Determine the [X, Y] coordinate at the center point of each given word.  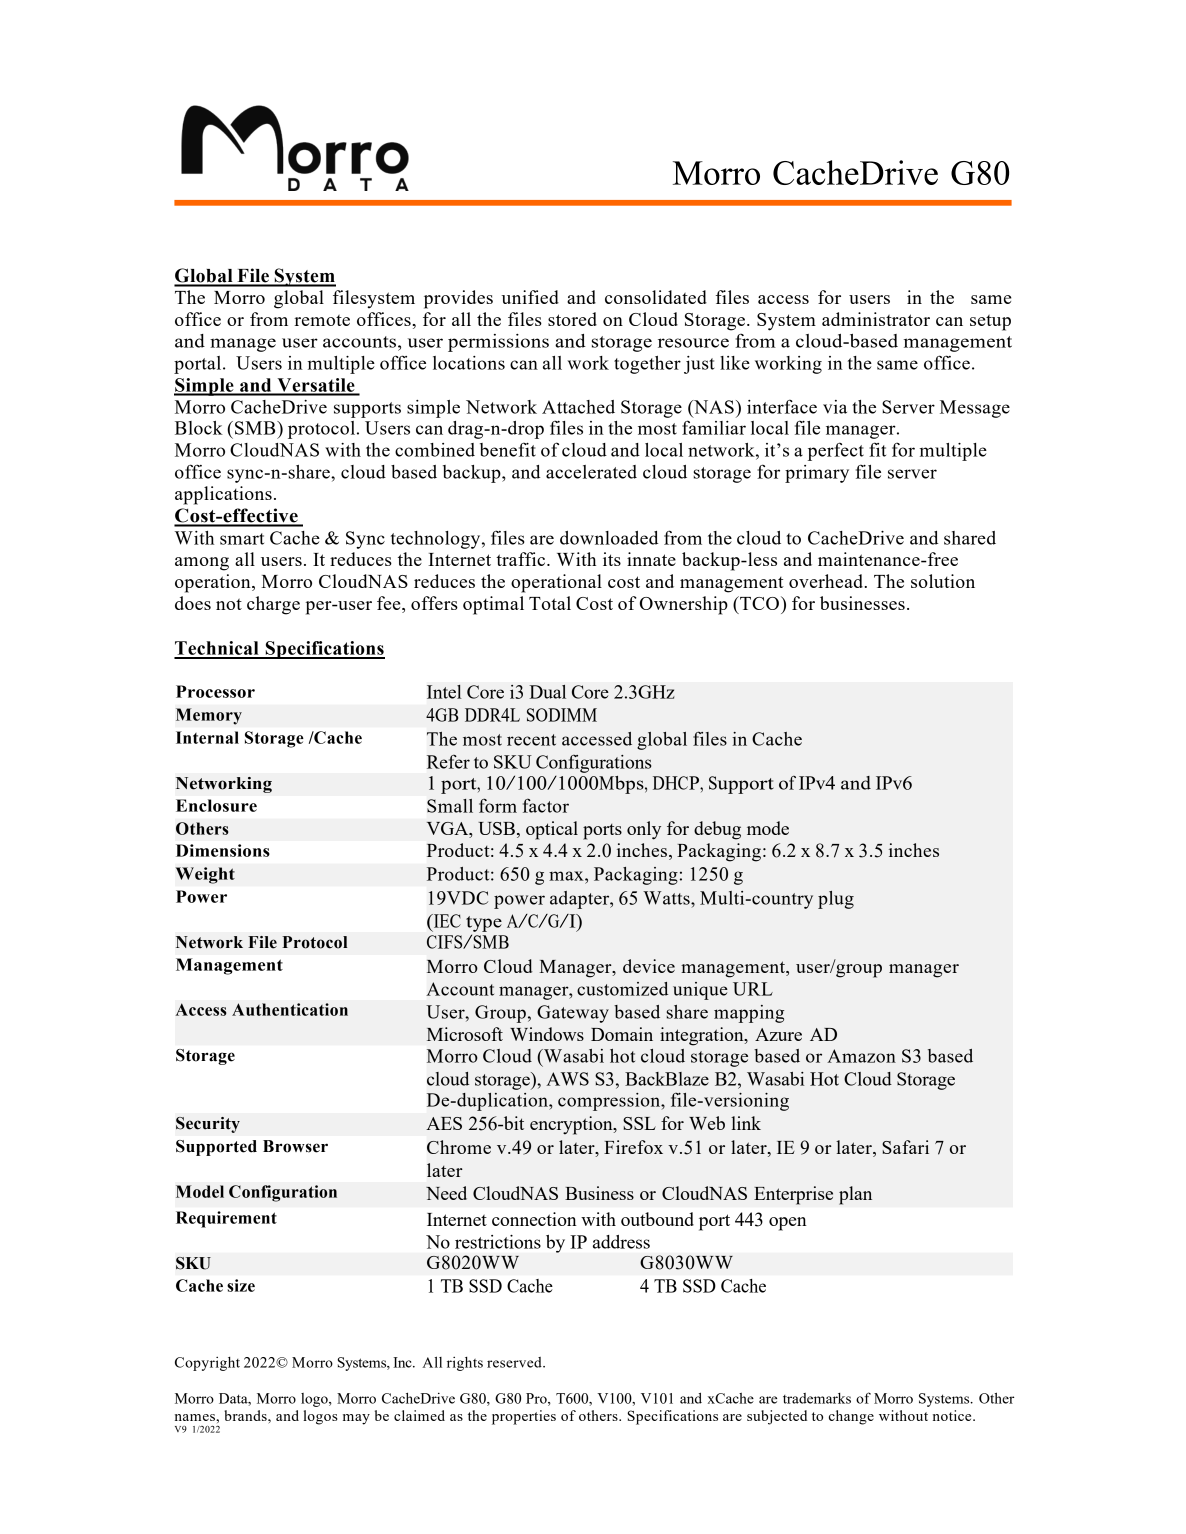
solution [943, 581]
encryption [572, 1125]
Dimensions [223, 850]
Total [550, 603]
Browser [295, 1146]
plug [836, 900]
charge [273, 605]
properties [524, 1417]
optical [552, 830]
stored [572, 319]
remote [322, 320]
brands [246, 1415]
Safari [905, 1147]
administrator [876, 319]
